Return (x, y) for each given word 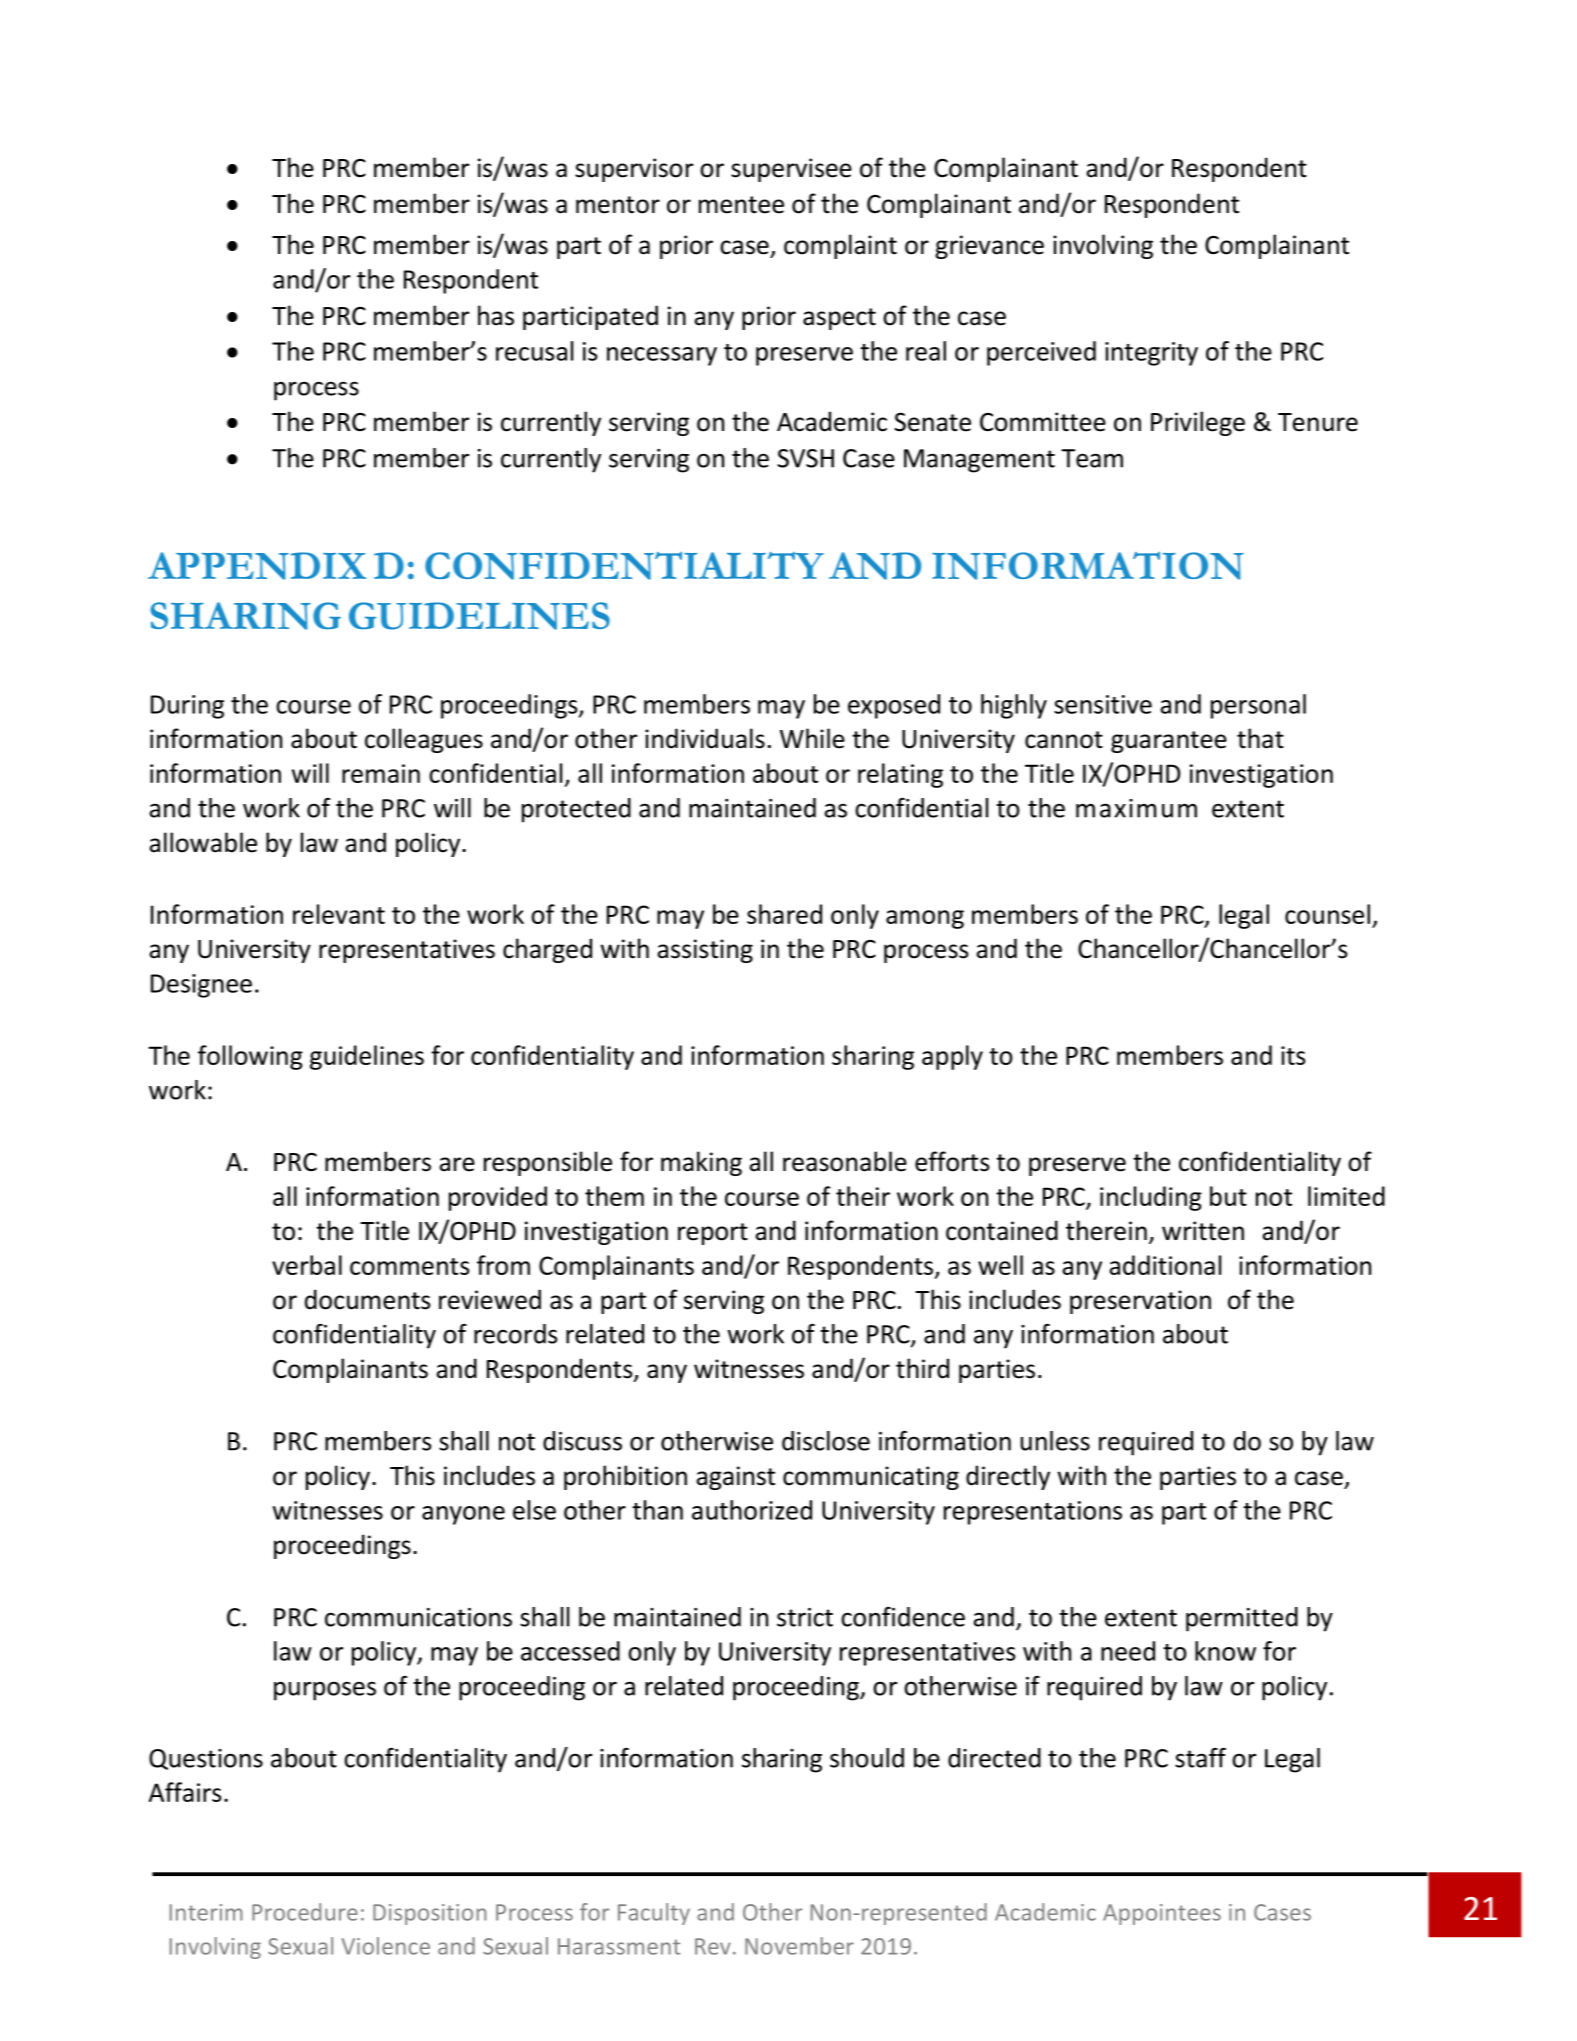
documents (367, 1299)
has (496, 315)
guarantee (1169, 742)
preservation (1140, 1302)
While (812, 738)
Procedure (305, 1912)
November (799, 1946)
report (713, 1234)
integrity (1151, 354)
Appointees (1162, 1914)
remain (381, 773)
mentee (741, 205)
